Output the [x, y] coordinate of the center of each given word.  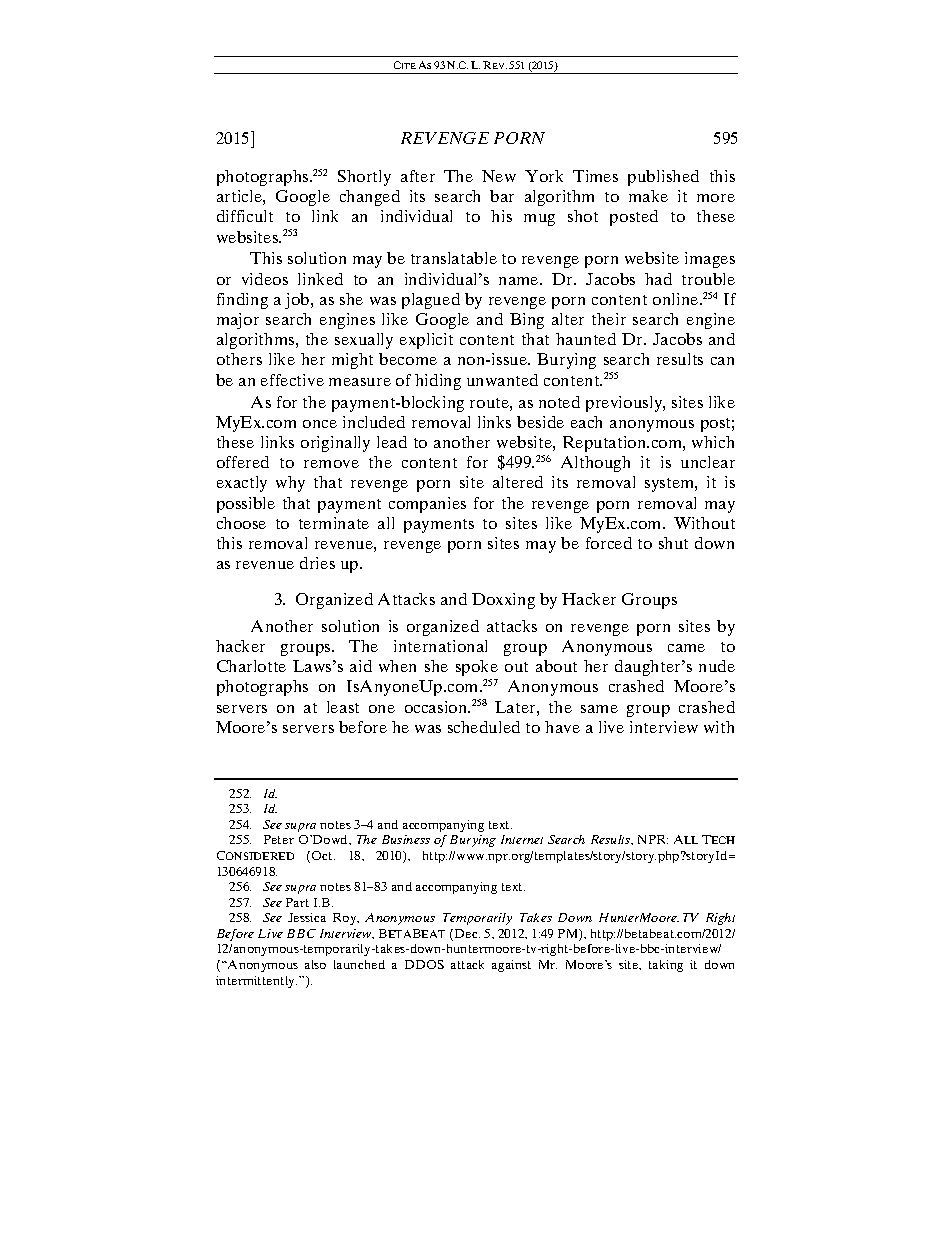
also [315, 964]
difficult [245, 216]
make [648, 196]
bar [502, 196]
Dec [467, 933]
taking [666, 966]
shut [673, 543]
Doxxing [503, 601]
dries [317, 563]
